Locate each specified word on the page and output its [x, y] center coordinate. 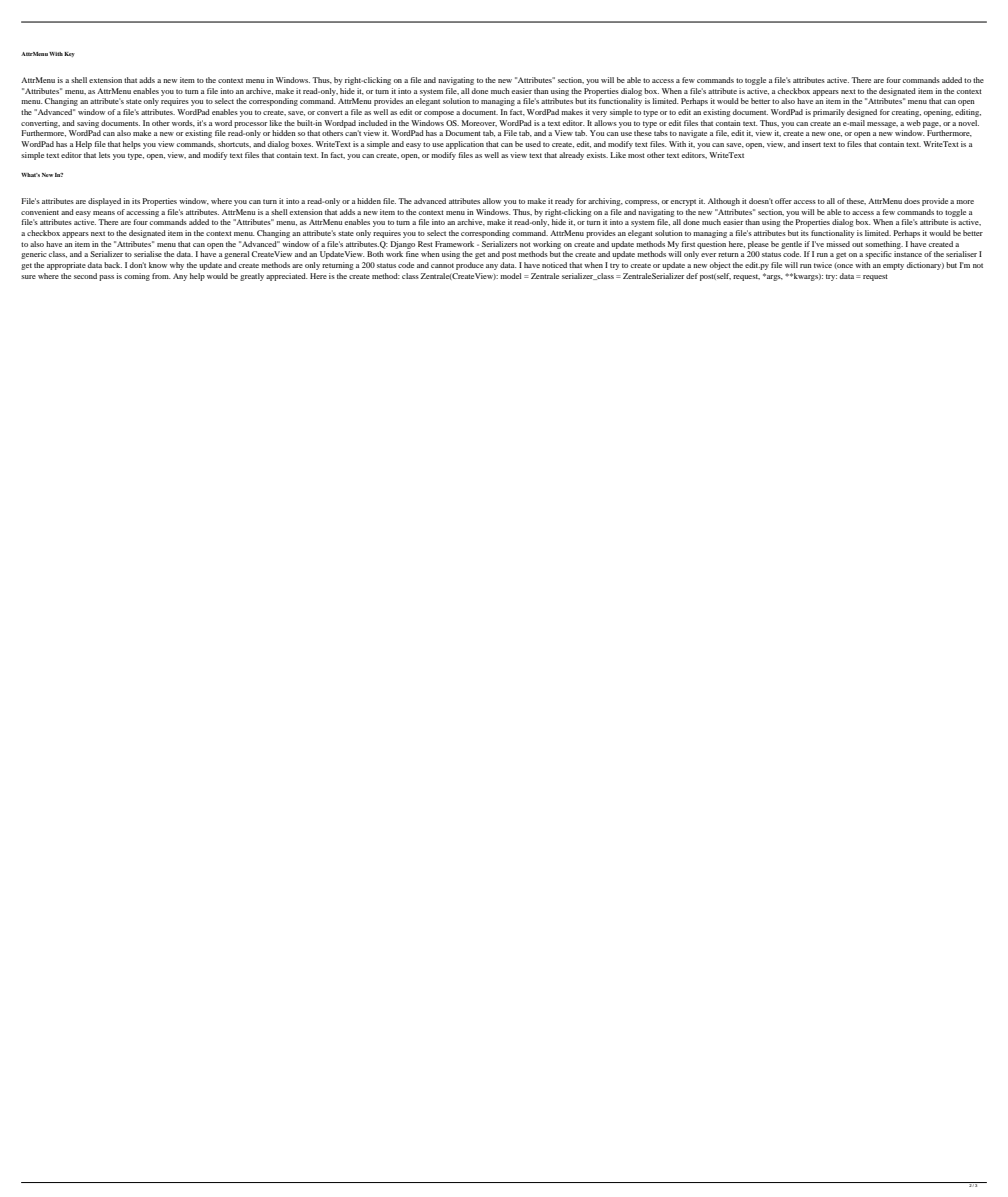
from [161, 276]
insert [811, 144]
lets [104, 155]
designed [862, 113]
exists [597, 155]
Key [69, 54]
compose [439, 114]
